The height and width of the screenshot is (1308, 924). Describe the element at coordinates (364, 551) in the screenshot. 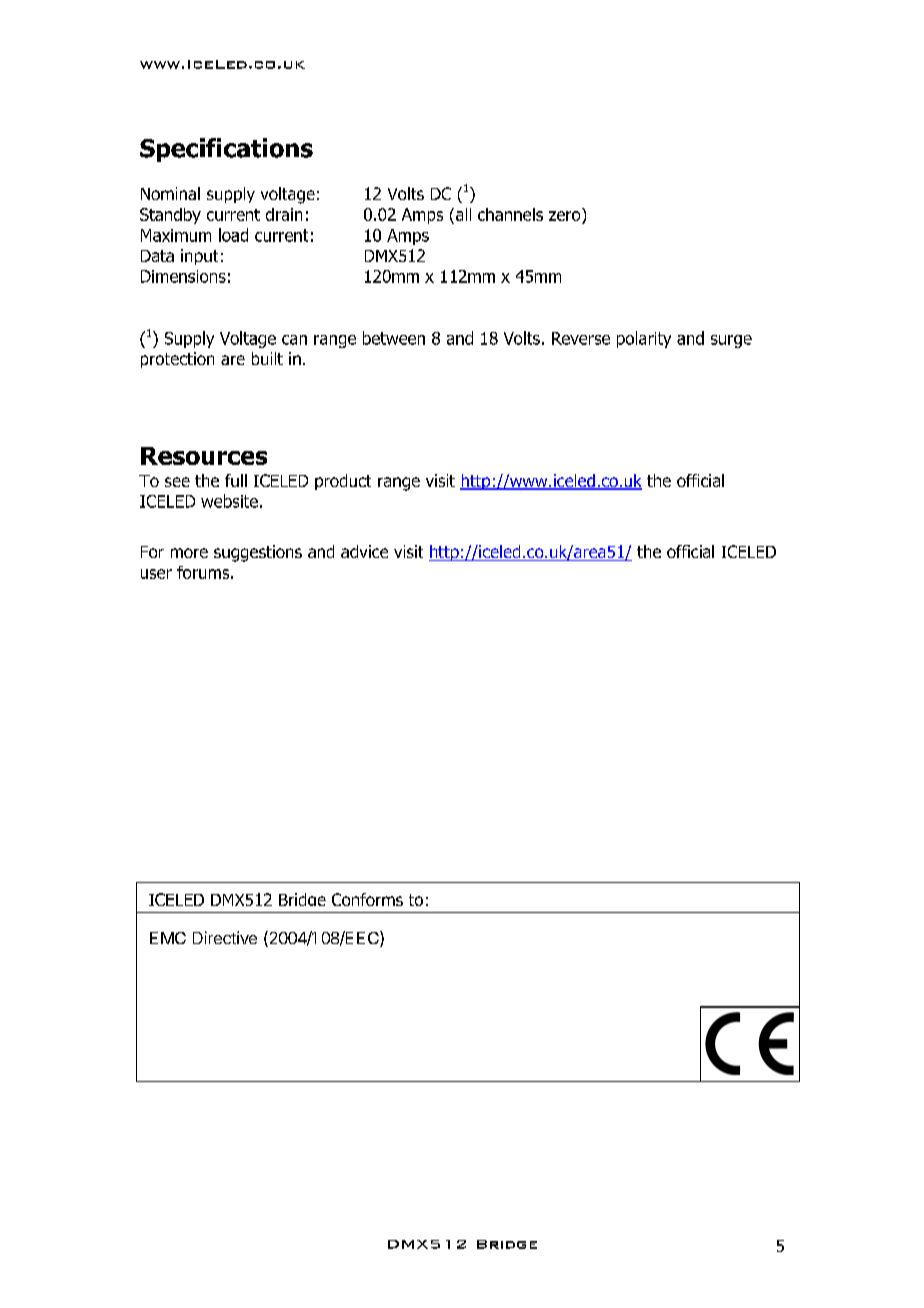

I see `advice` at that location.
